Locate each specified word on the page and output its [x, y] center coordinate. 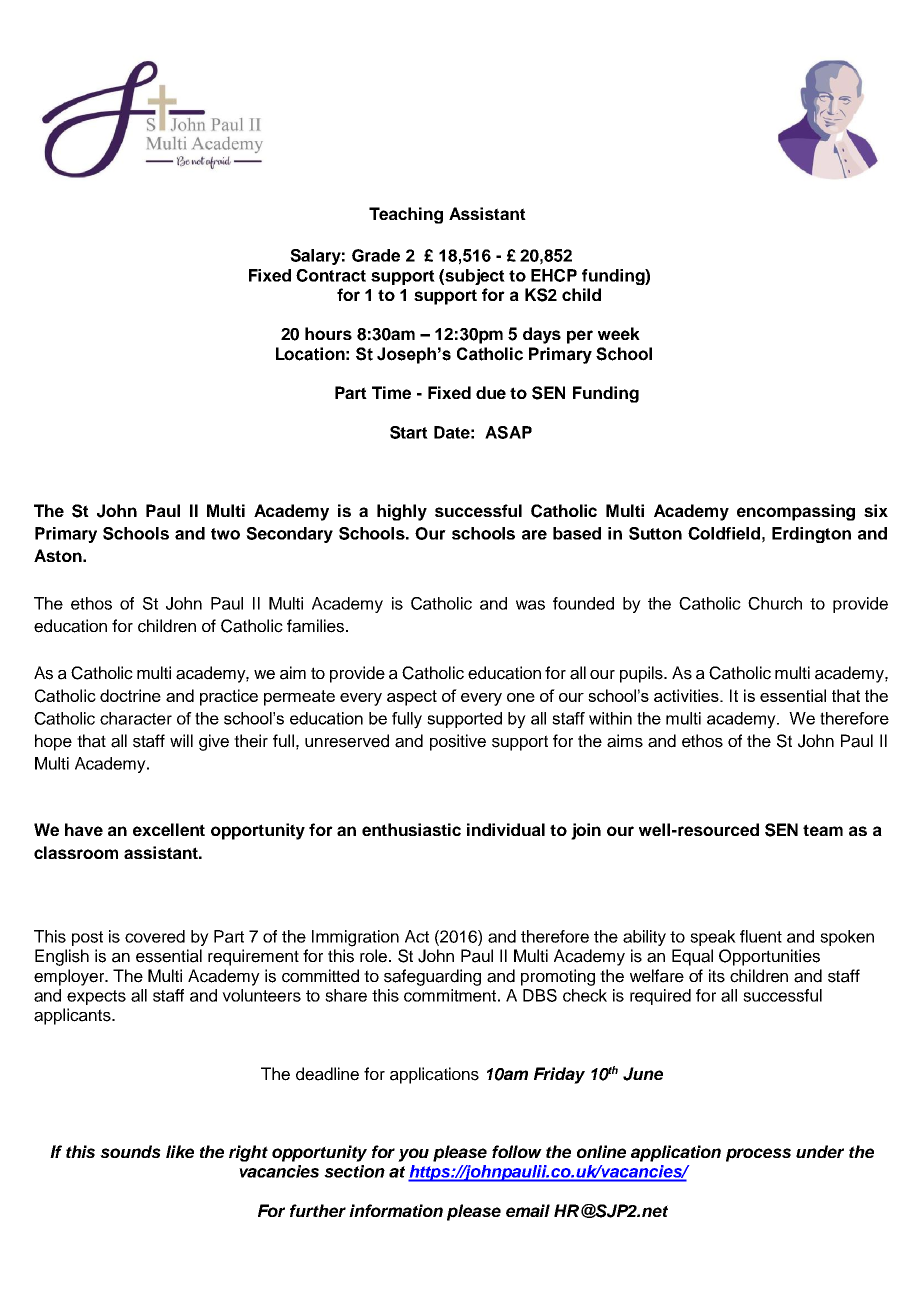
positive [458, 742]
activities [687, 695]
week [619, 333]
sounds [130, 1151]
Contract [331, 275]
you [413, 1155]
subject [475, 277]
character [136, 718]
